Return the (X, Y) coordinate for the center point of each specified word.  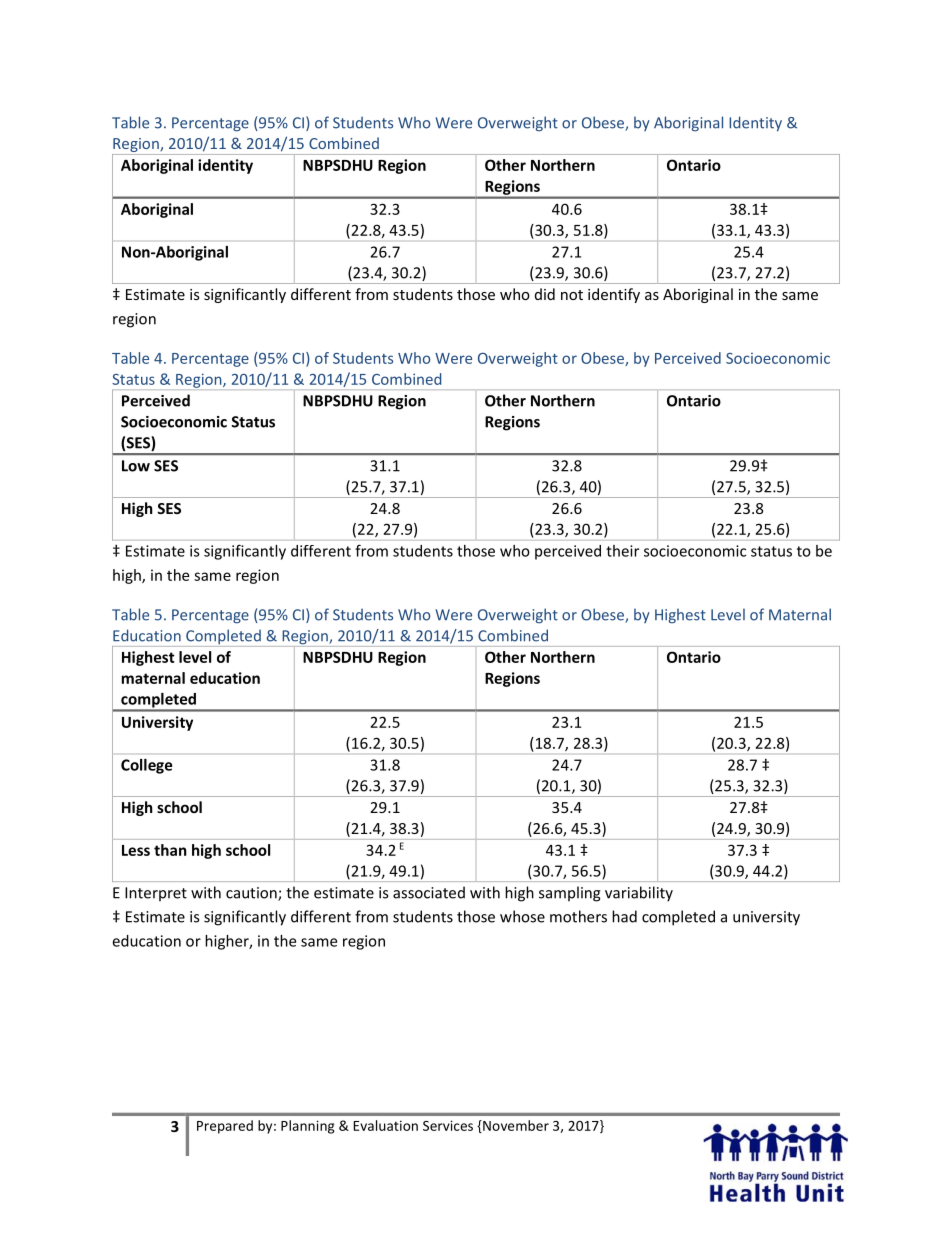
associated (429, 892)
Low (136, 466)
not (572, 295)
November (515, 1126)
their (622, 551)
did (545, 294)
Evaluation (385, 1125)
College (146, 766)
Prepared (225, 1127)
